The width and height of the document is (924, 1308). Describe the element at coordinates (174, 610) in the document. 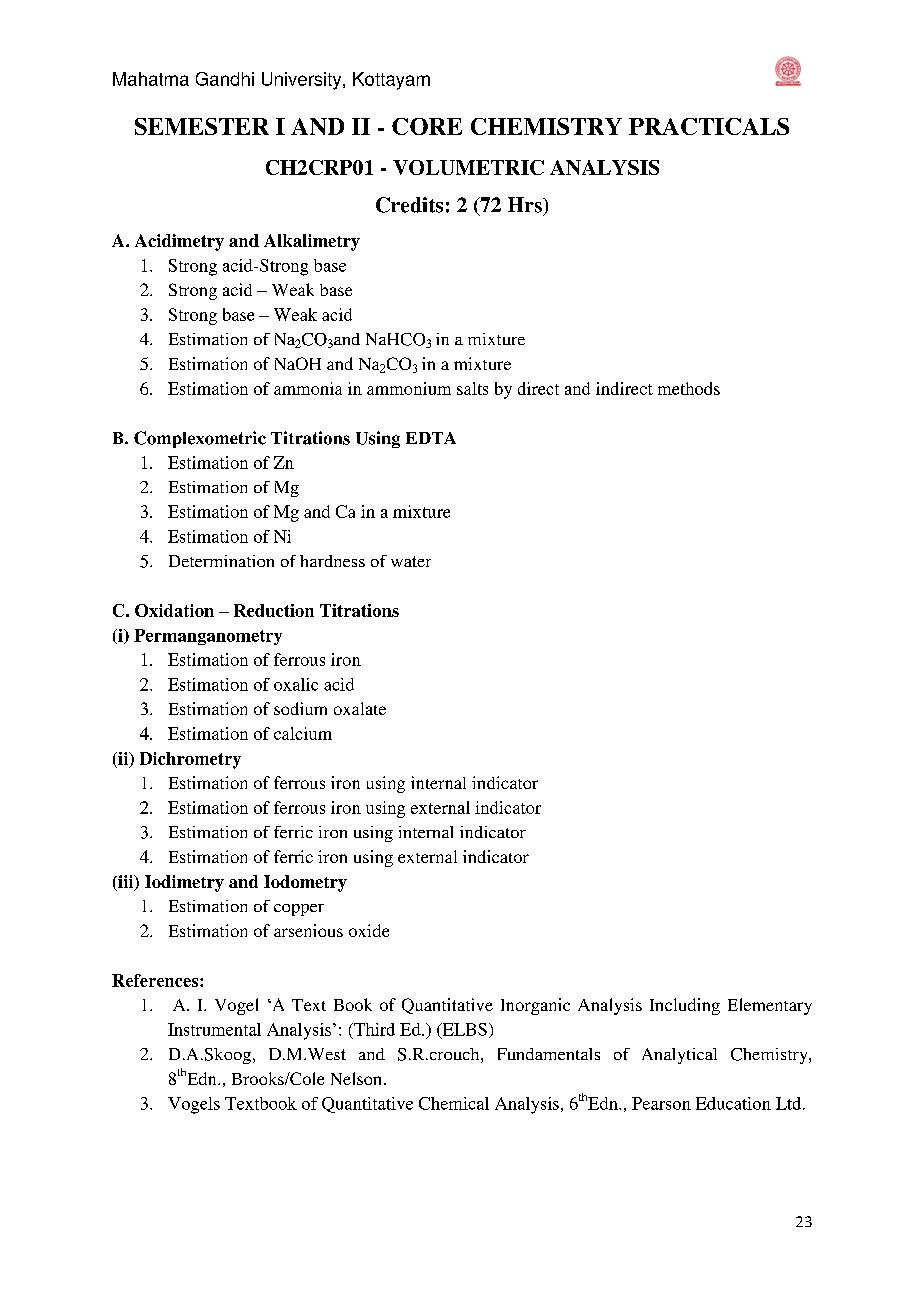

I see `Oxidation` at that location.
